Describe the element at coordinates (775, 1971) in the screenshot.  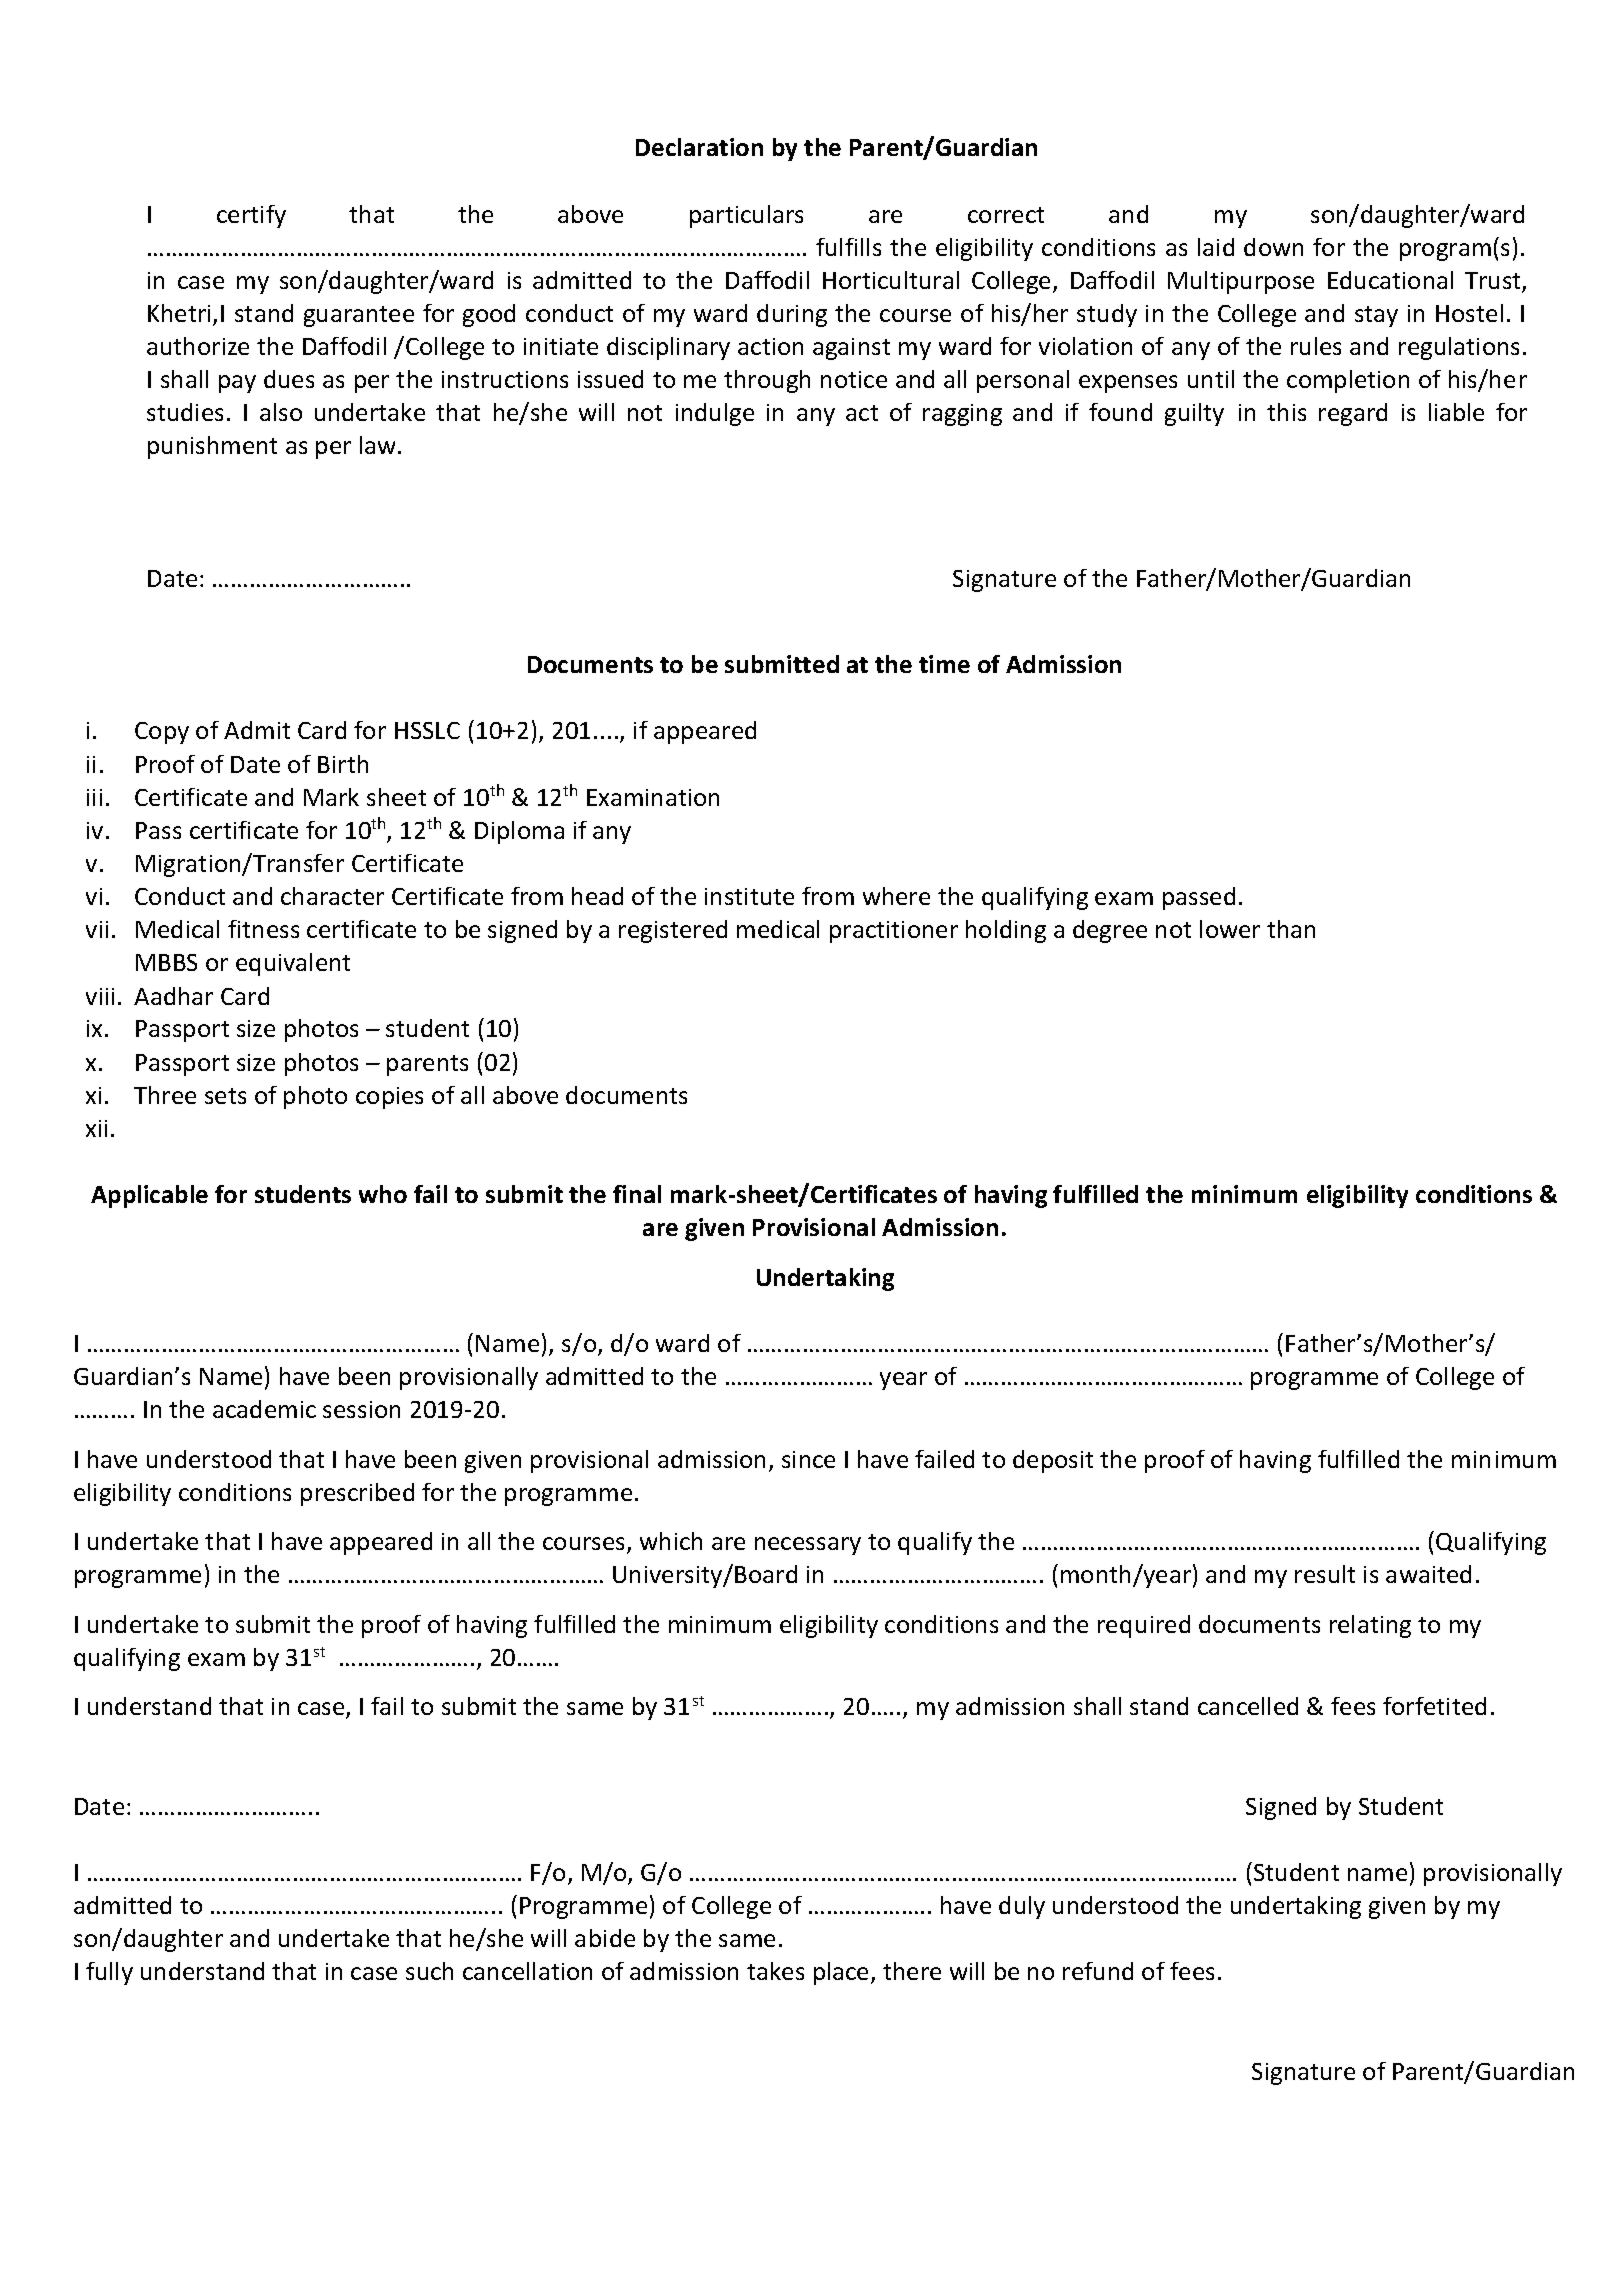
I see `takes` at that location.
